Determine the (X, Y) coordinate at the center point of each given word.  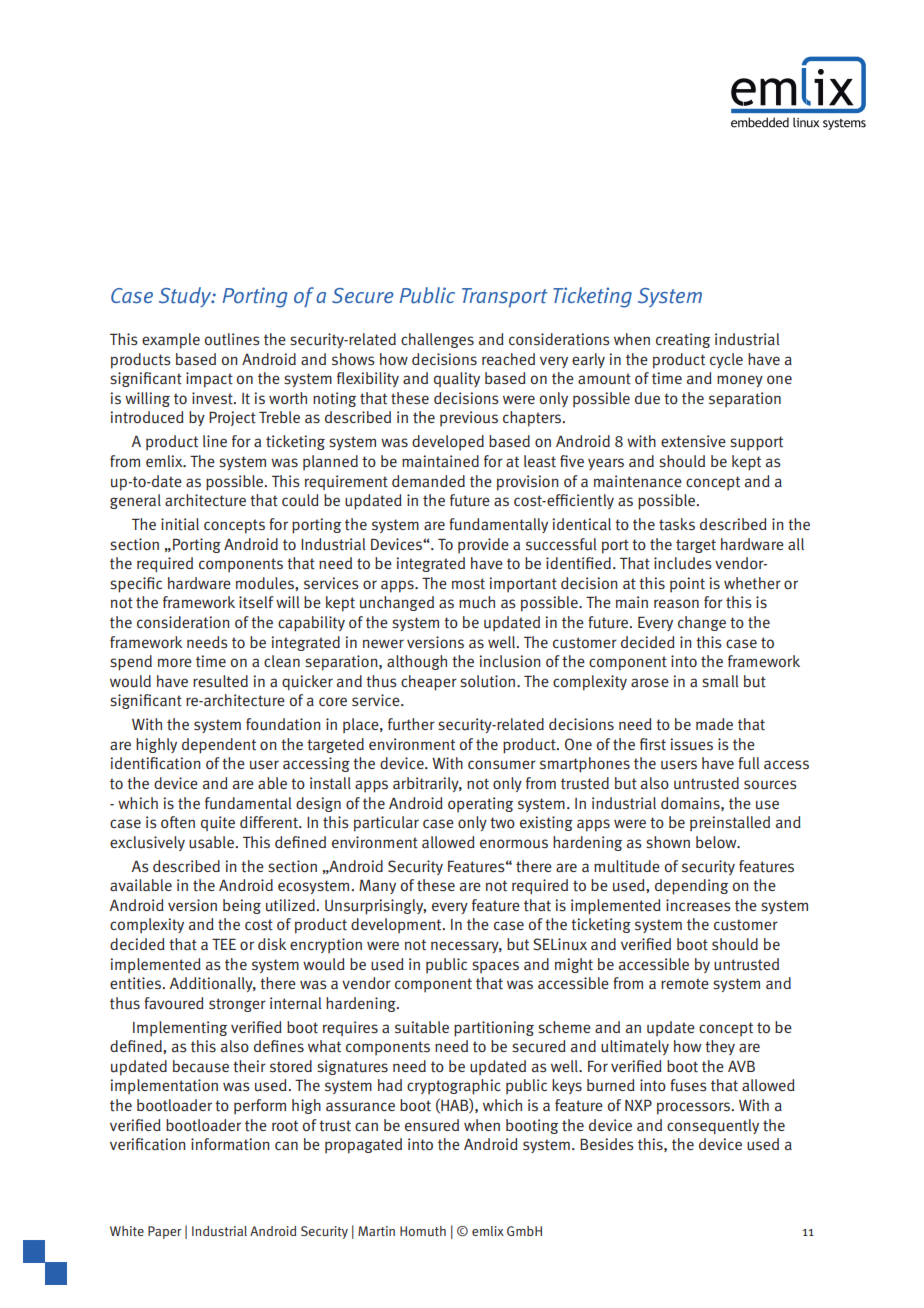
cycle (726, 360)
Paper (165, 1232)
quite (218, 823)
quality (457, 379)
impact (209, 380)
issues (691, 744)
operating (480, 804)
